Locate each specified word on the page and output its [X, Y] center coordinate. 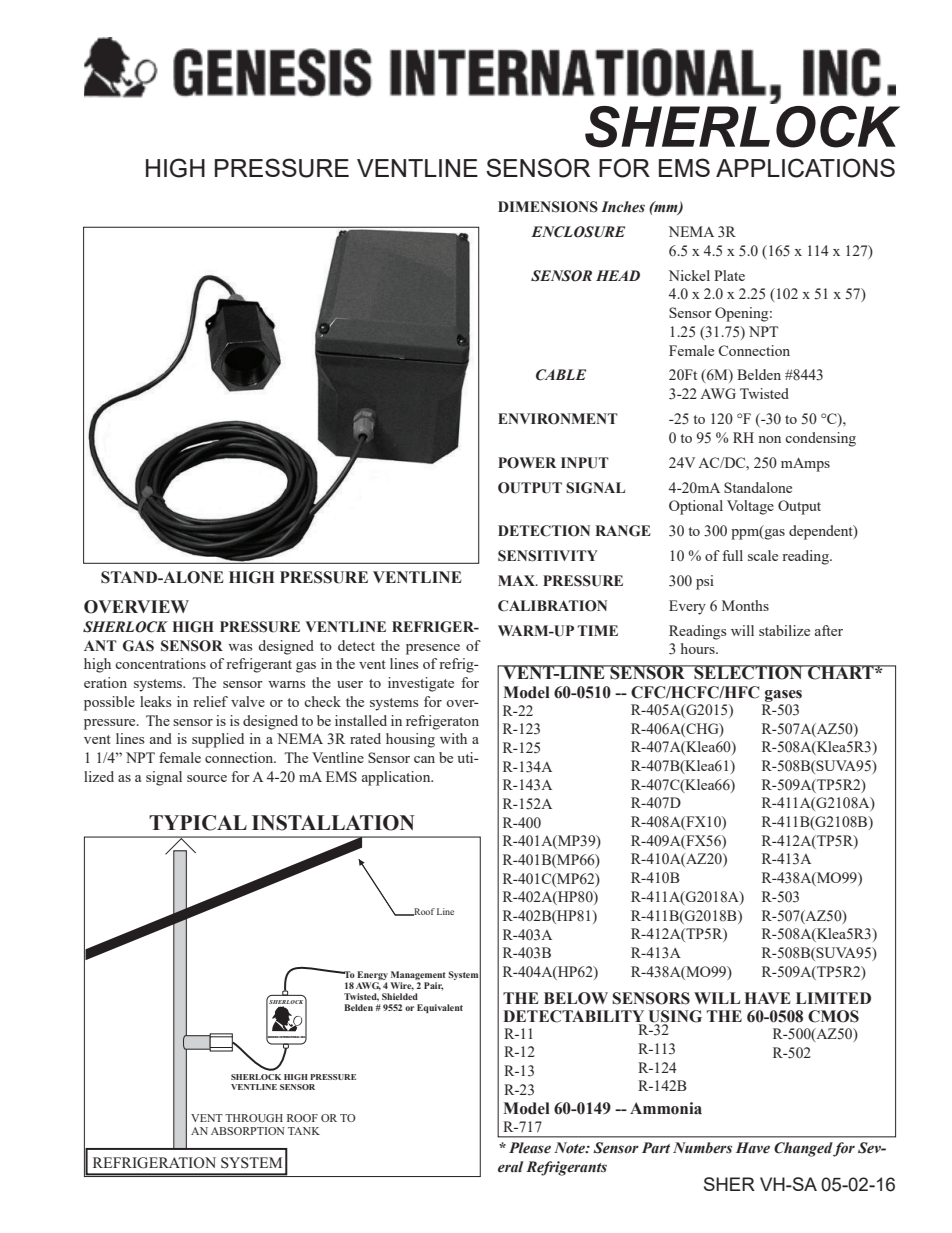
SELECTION [748, 672]
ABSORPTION [248, 1131]
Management [418, 977]
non [769, 439]
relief [210, 701]
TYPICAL [198, 823]
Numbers [702, 1148]
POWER [527, 463]
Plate [729, 275]
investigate [421, 684]
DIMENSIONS [548, 207]
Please [530, 1148]
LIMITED [833, 998]
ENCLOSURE [578, 232]
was [240, 647]
